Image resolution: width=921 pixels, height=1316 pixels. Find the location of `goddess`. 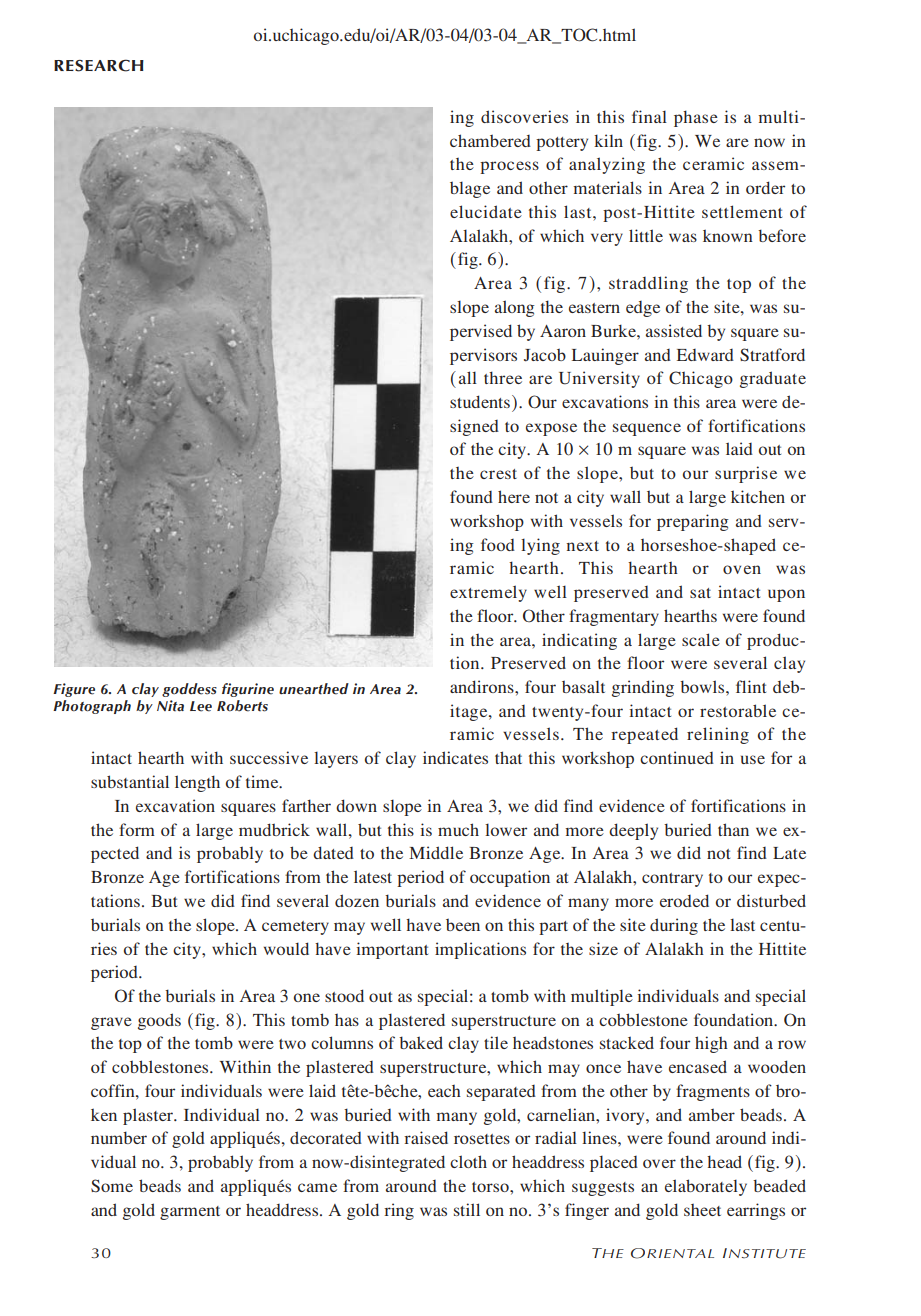

goddess is located at coordinates (189, 690).
